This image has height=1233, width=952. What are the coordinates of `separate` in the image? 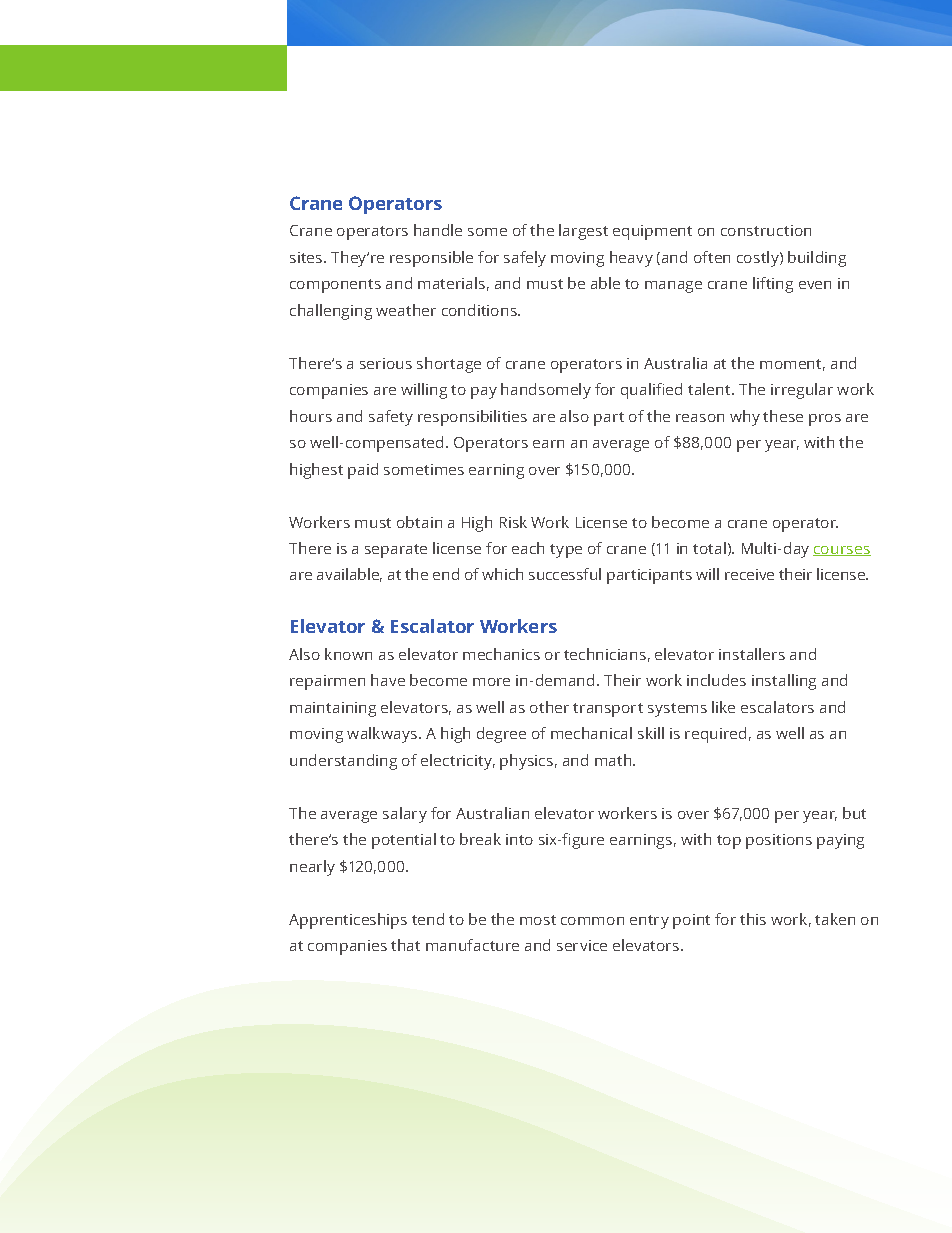 It's located at (396, 551).
